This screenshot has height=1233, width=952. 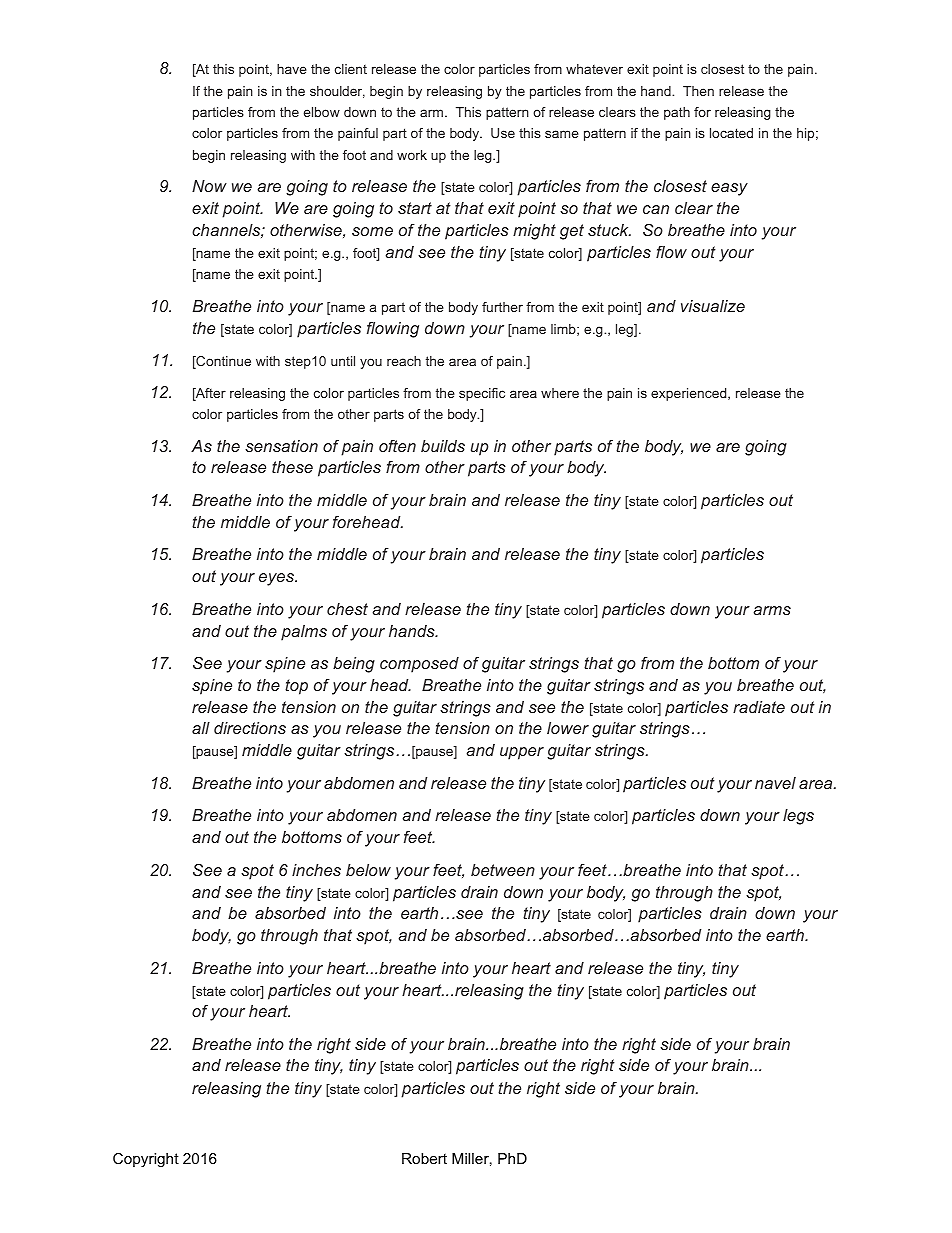 What do you see at coordinates (304, 633) in the screenshot?
I see `palms` at bounding box center [304, 633].
